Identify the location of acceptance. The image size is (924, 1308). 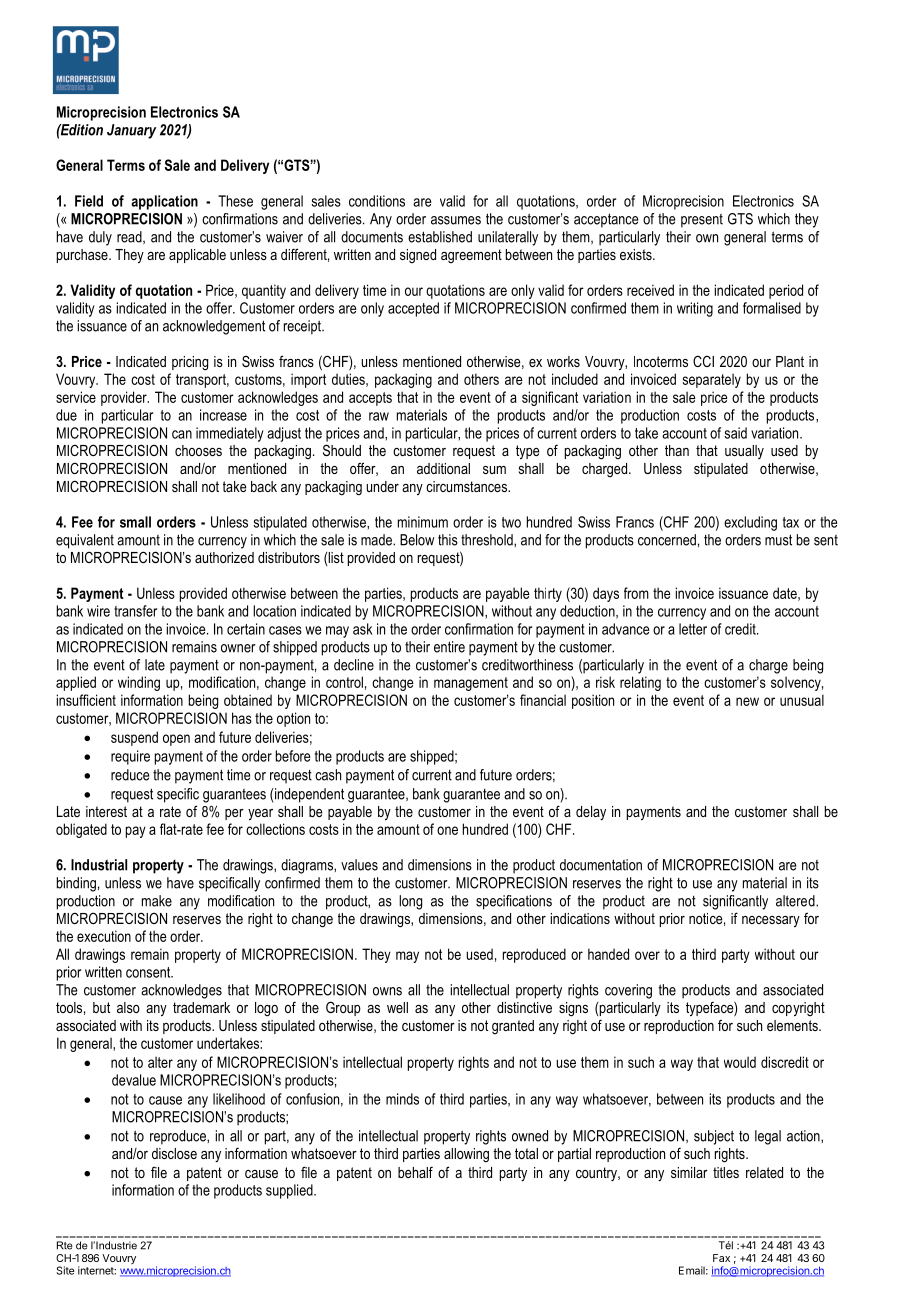
(606, 220).
